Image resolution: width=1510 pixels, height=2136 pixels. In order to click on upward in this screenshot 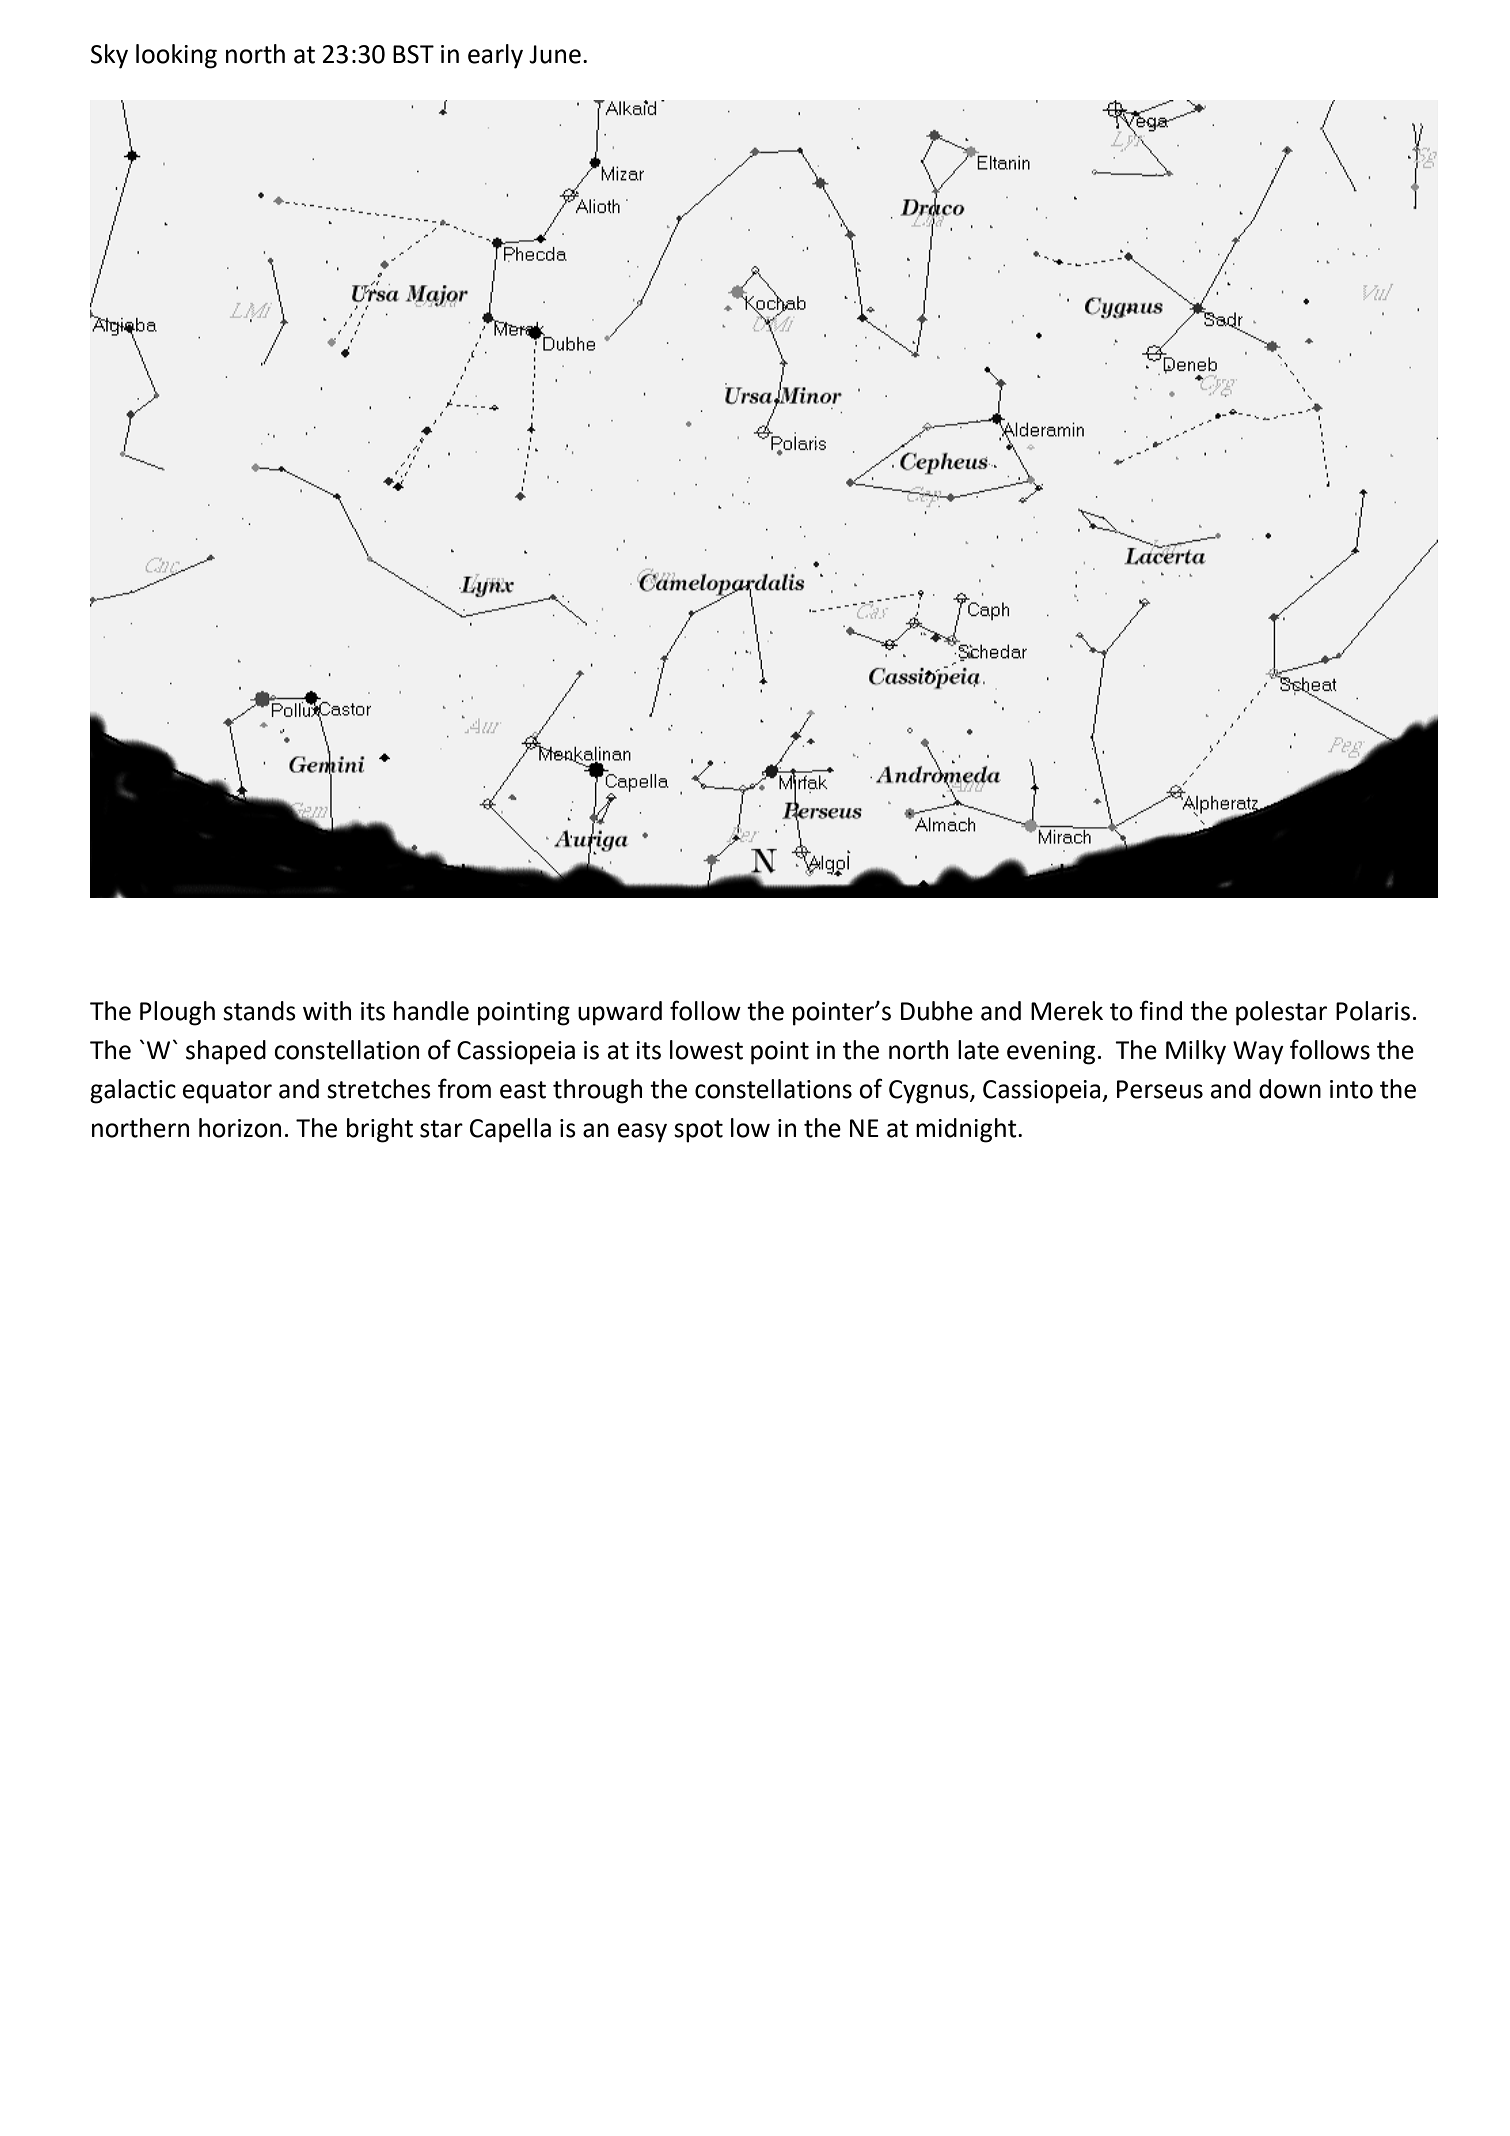, I will do `click(620, 1013)`.
